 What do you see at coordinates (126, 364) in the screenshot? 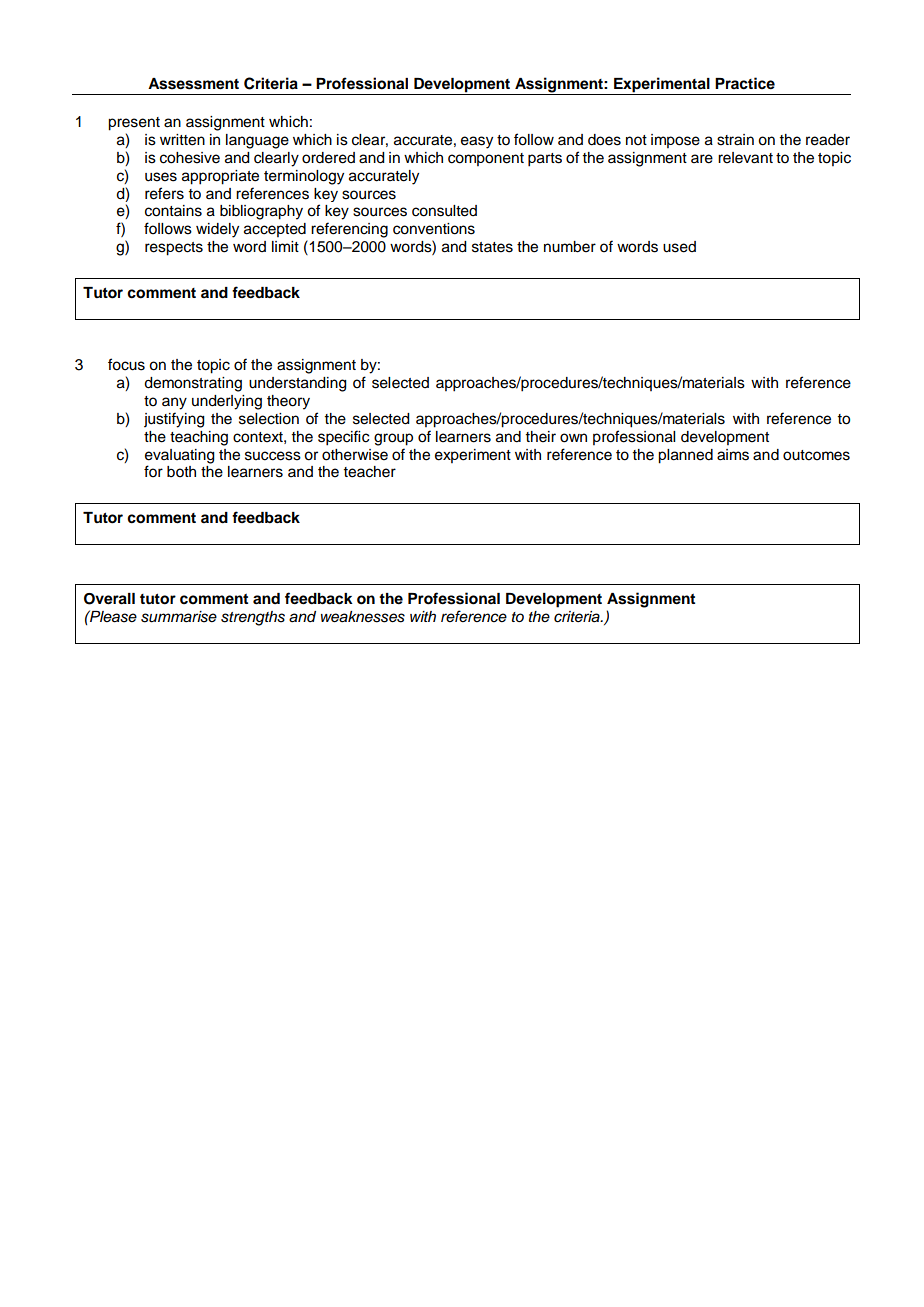
I see `focus` at bounding box center [126, 364].
